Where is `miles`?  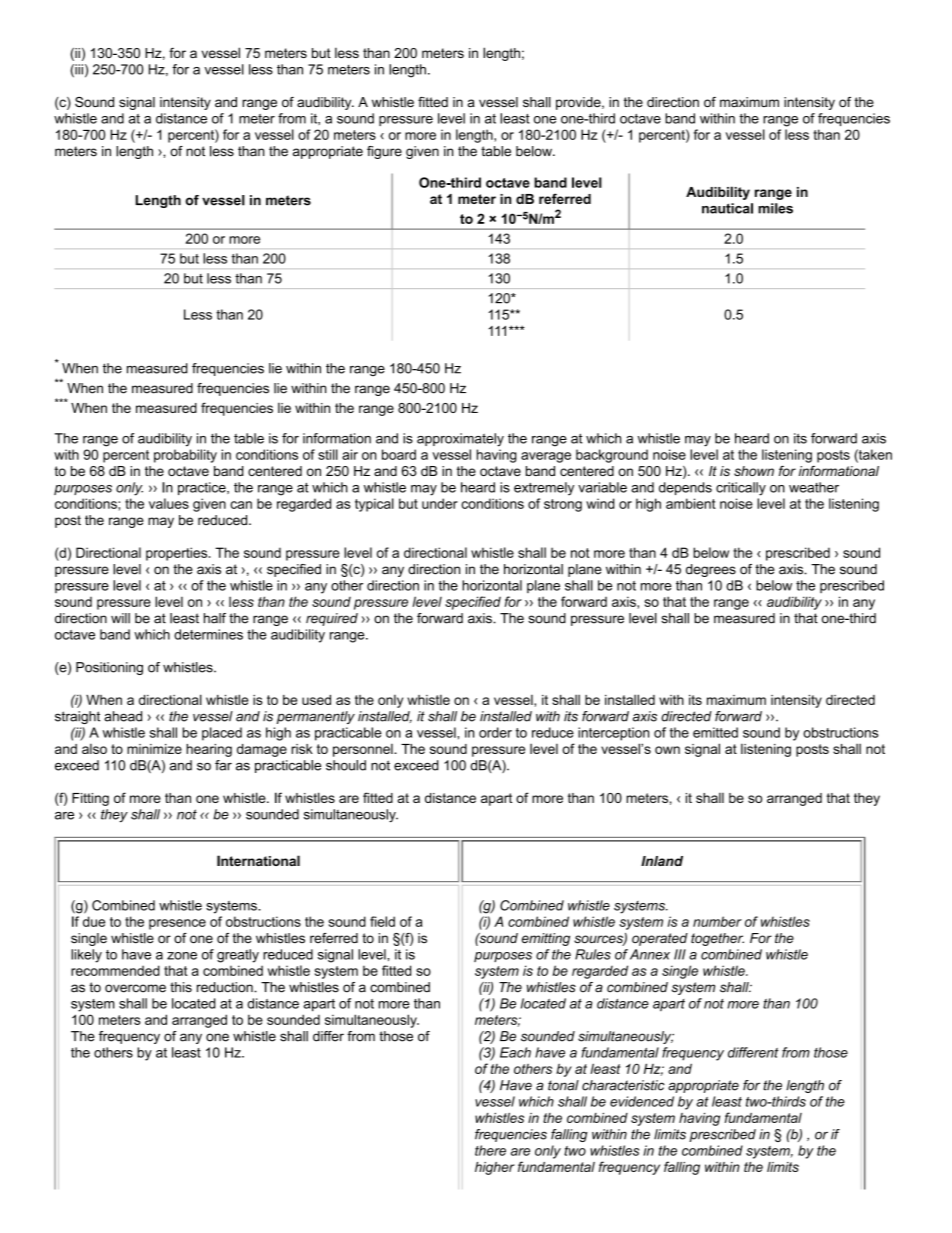
miles is located at coordinates (775, 208).
